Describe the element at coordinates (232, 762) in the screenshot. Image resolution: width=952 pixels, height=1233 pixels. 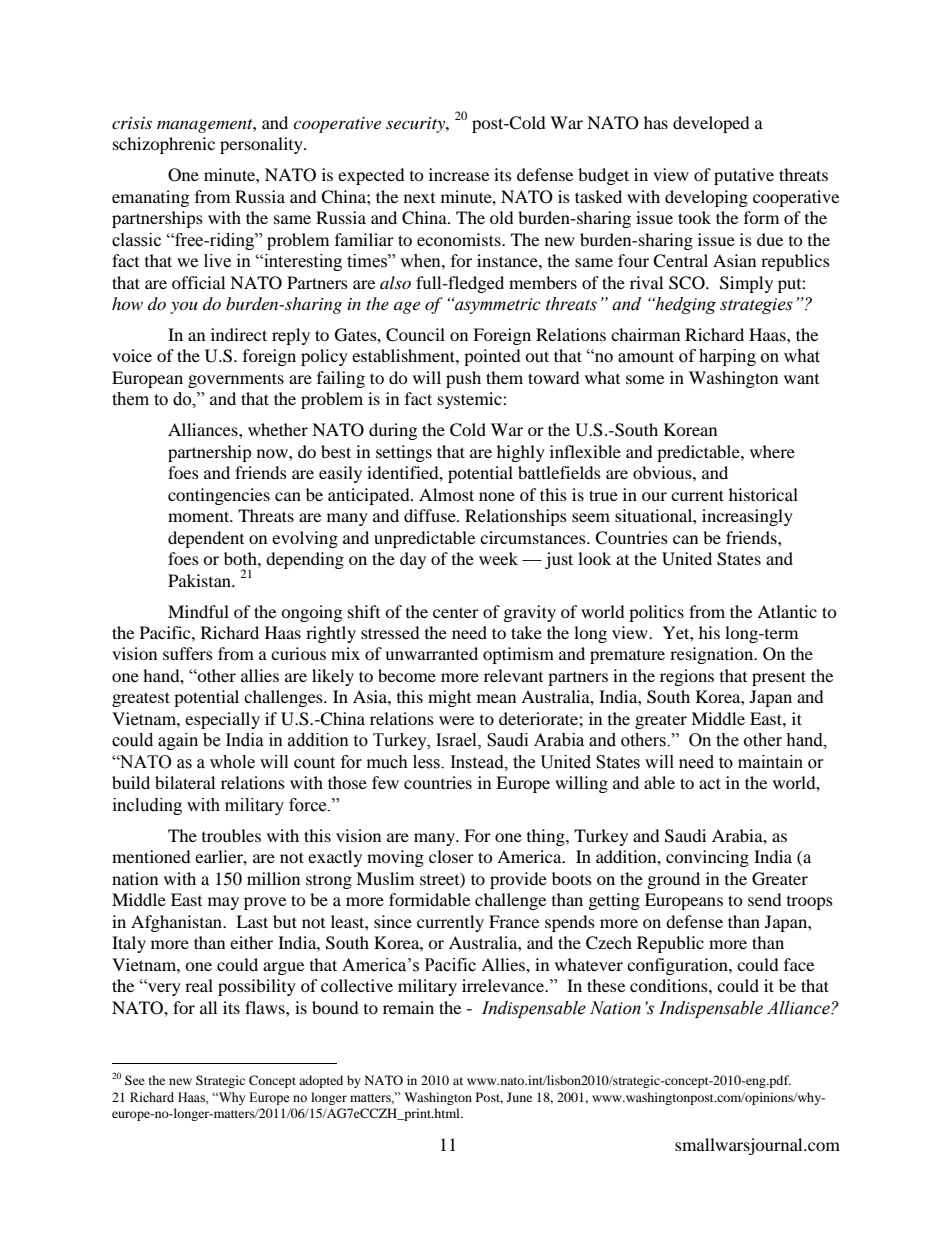
I see `whole` at that location.
